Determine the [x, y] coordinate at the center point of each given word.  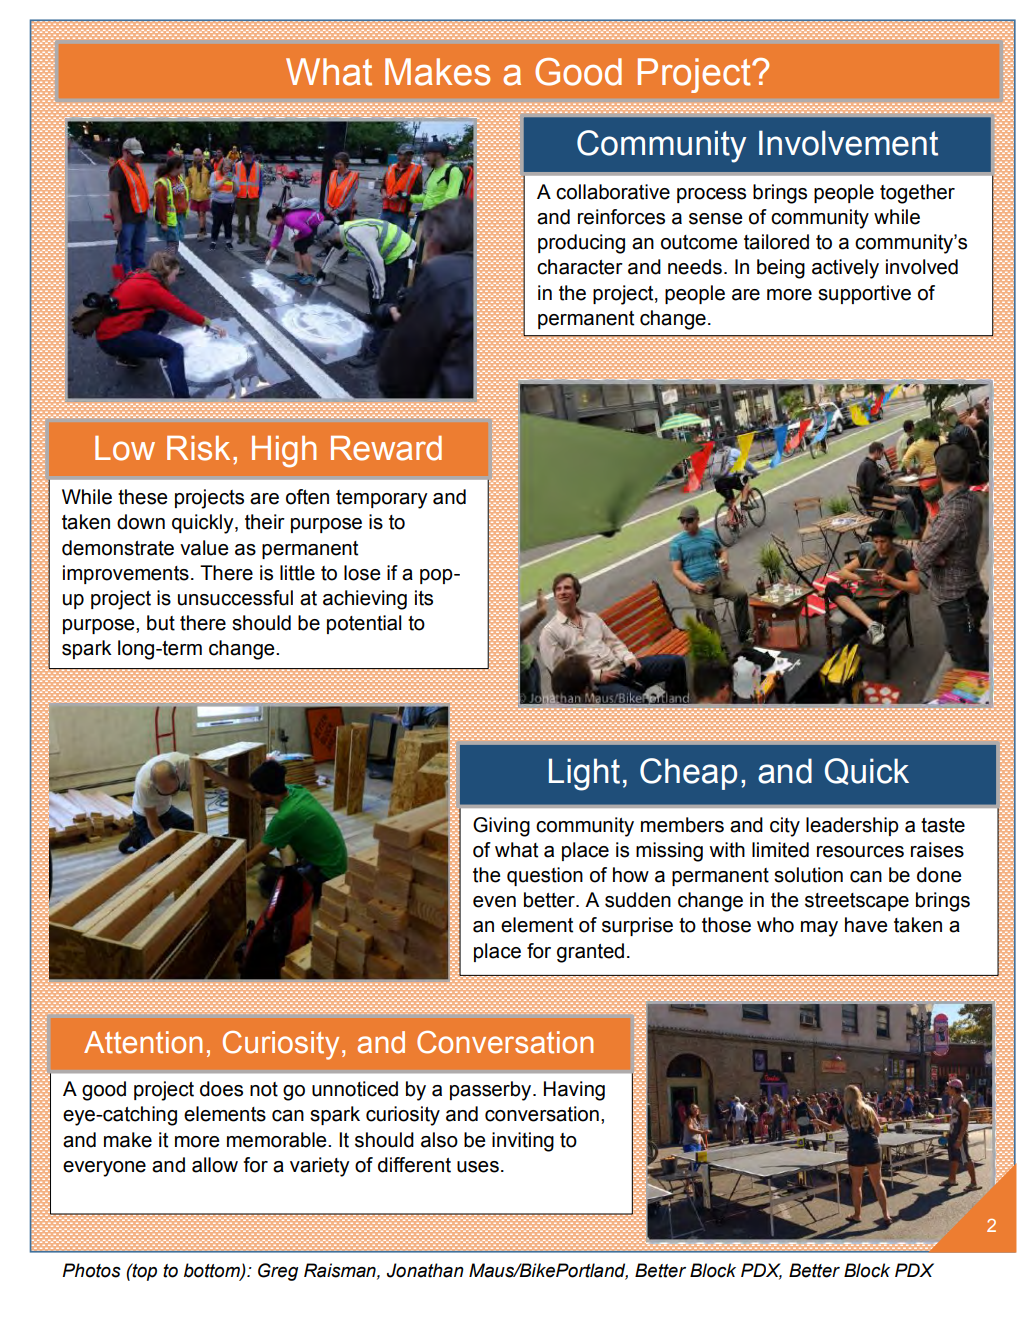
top [143, 1272]
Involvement [848, 143]
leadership [852, 826]
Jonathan [425, 1270]
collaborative [613, 192]
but [161, 623]
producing [581, 244]
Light [584, 774]
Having [574, 1091]
